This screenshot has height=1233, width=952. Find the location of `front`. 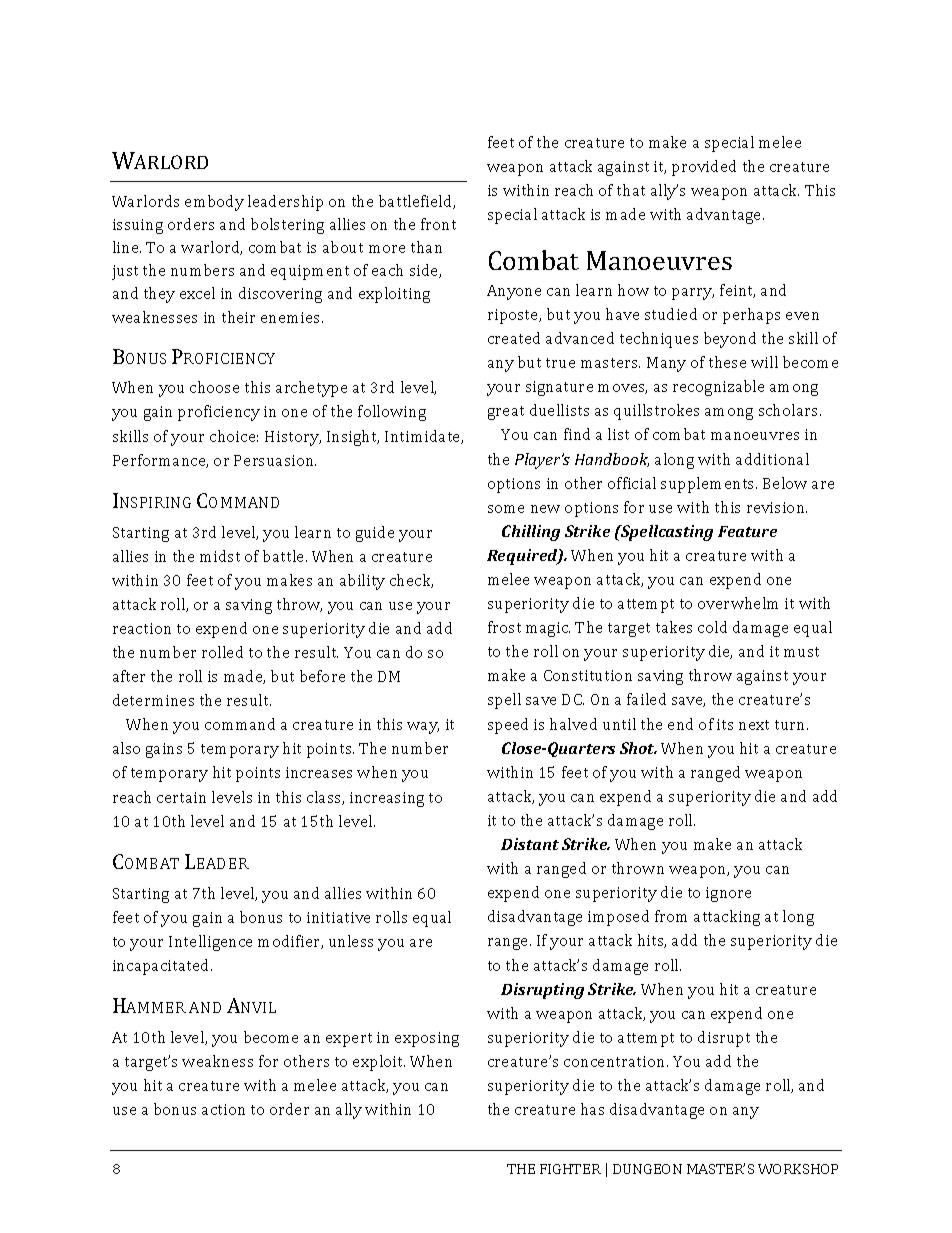

front is located at coordinates (438, 224).
